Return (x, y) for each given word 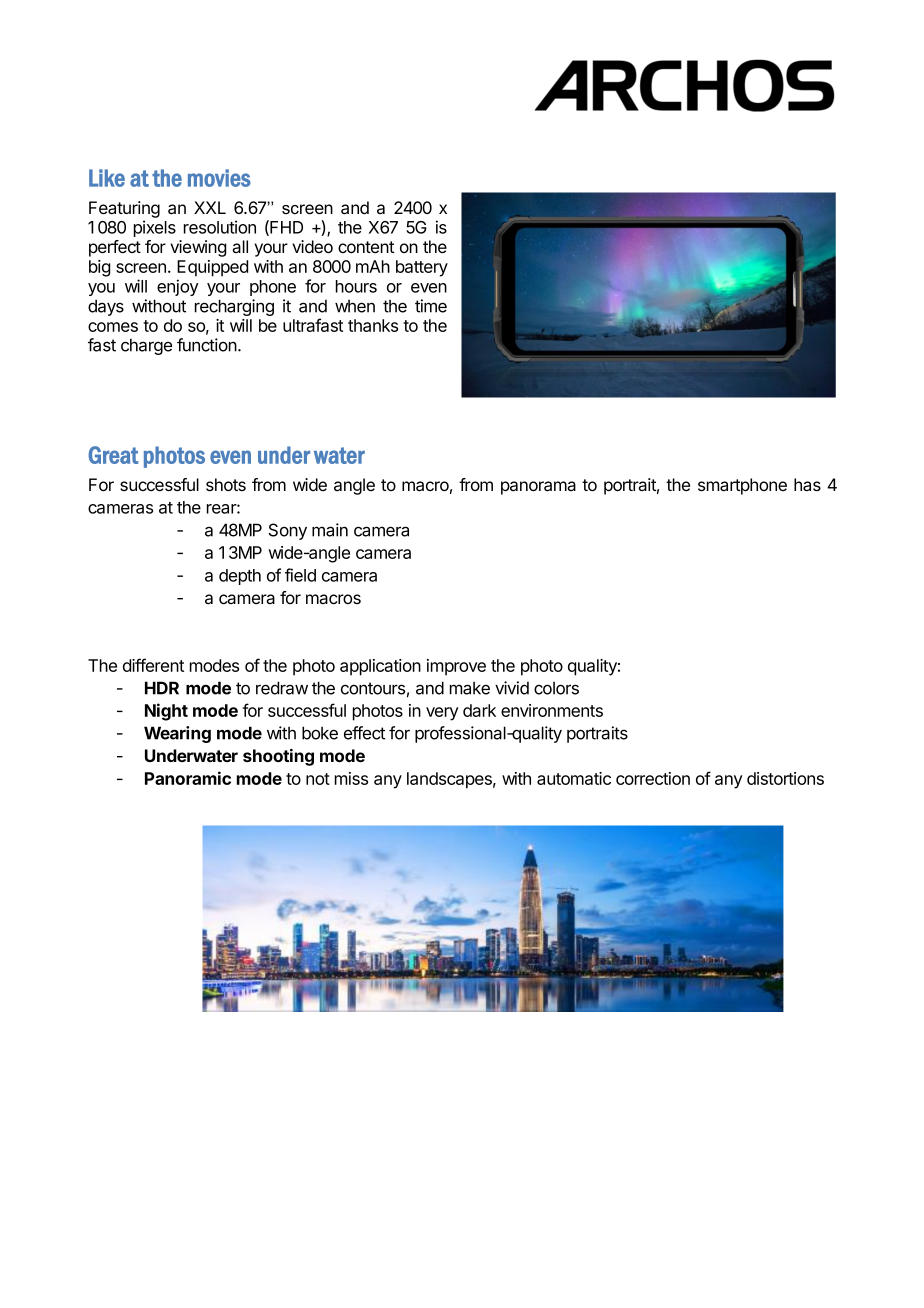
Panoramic (188, 778)
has (807, 485)
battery (422, 268)
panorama (538, 488)
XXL (210, 207)
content (366, 247)
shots (226, 484)
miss (351, 778)
